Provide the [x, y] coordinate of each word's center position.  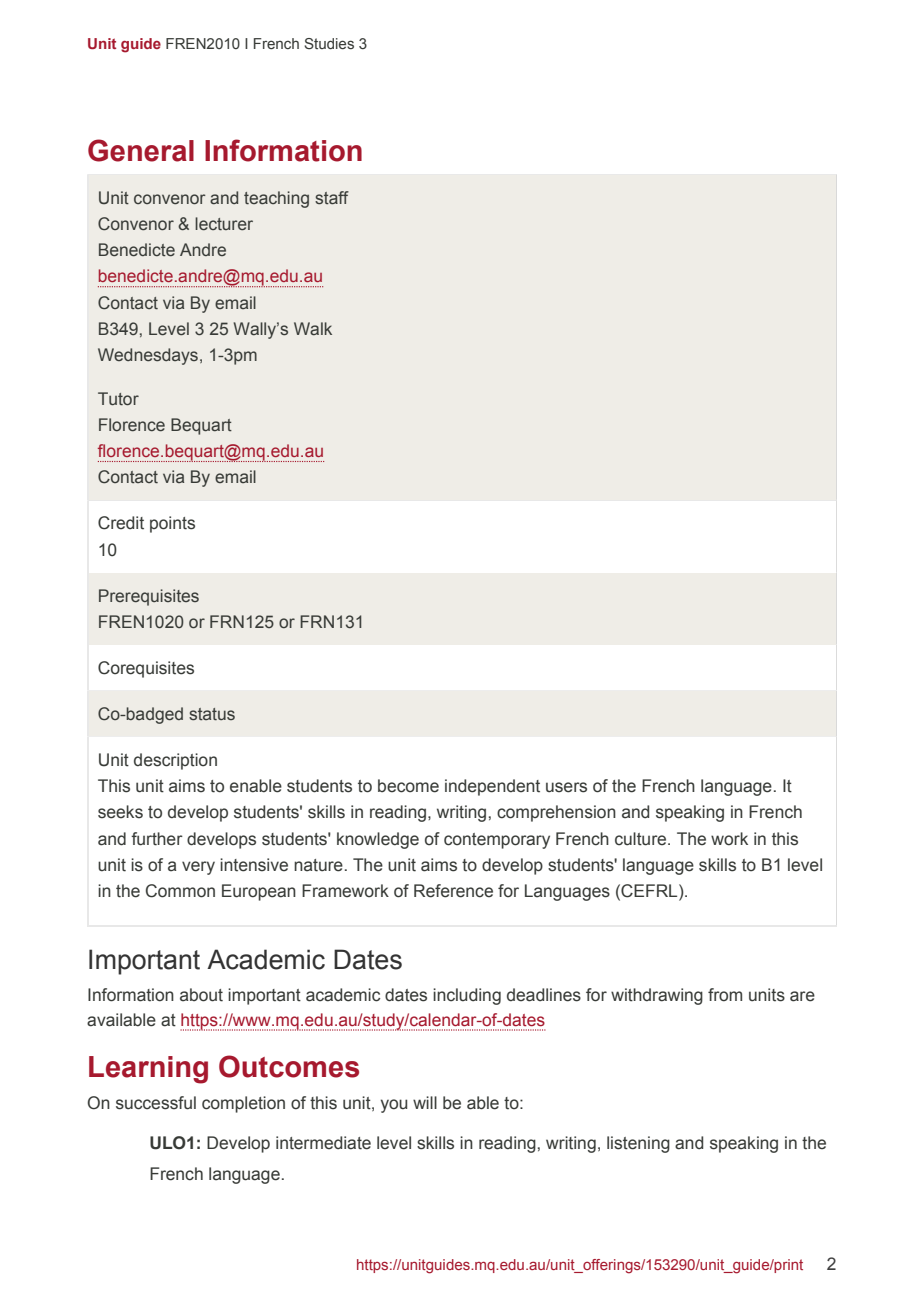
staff [332, 197]
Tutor [118, 399]
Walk [313, 328]
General [141, 150]
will [425, 1102]
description [175, 761]
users [566, 787]
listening [638, 1144]
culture [642, 839]
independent [492, 787]
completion [243, 1104]
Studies [329, 43]
